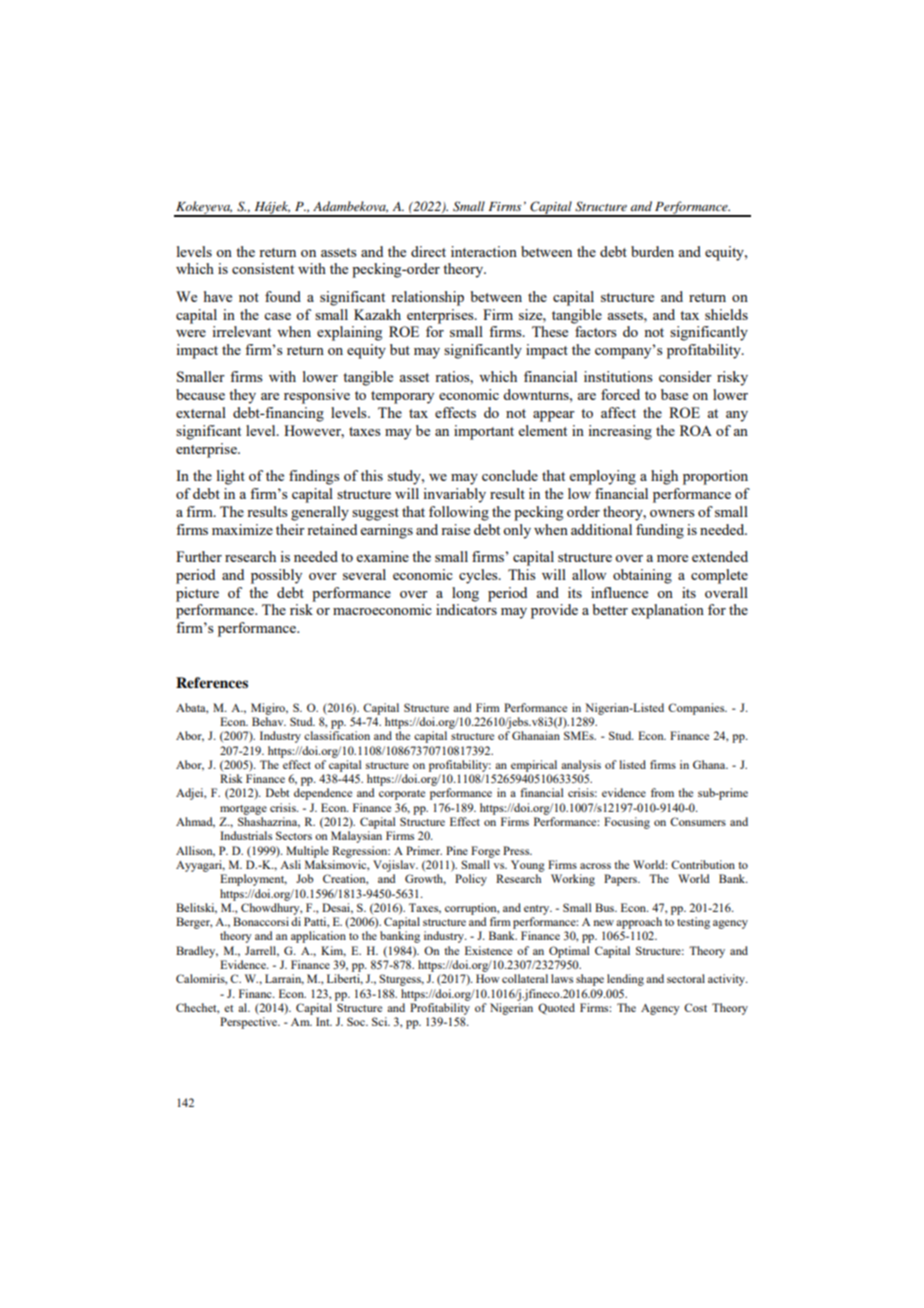 This screenshot has height=1308, width=924. What do you see at coordinates (662, 792) in the screenshot?
I see `from` at bounding box center [662, 792].
